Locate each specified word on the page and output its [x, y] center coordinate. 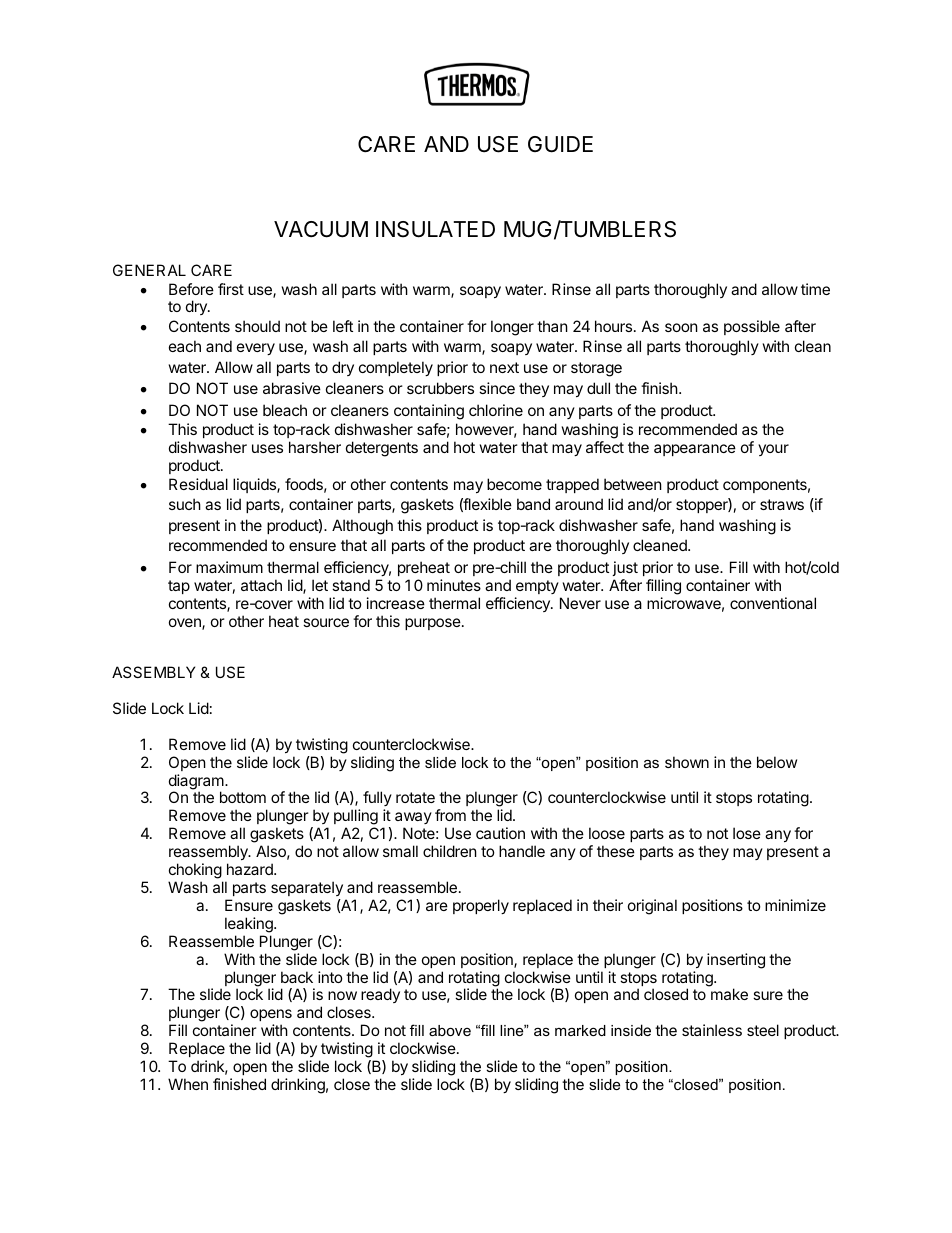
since [497, 388]
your [773, 450]
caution [500, 833]
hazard [251, 869]
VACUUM [321, 229]
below [777, 762]
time [815, 289]
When [188, 1084]
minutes [454, 585]
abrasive [292, 388]
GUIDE [560, 144]
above [450, 1030]
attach [261, 585]
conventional [773, 603]
